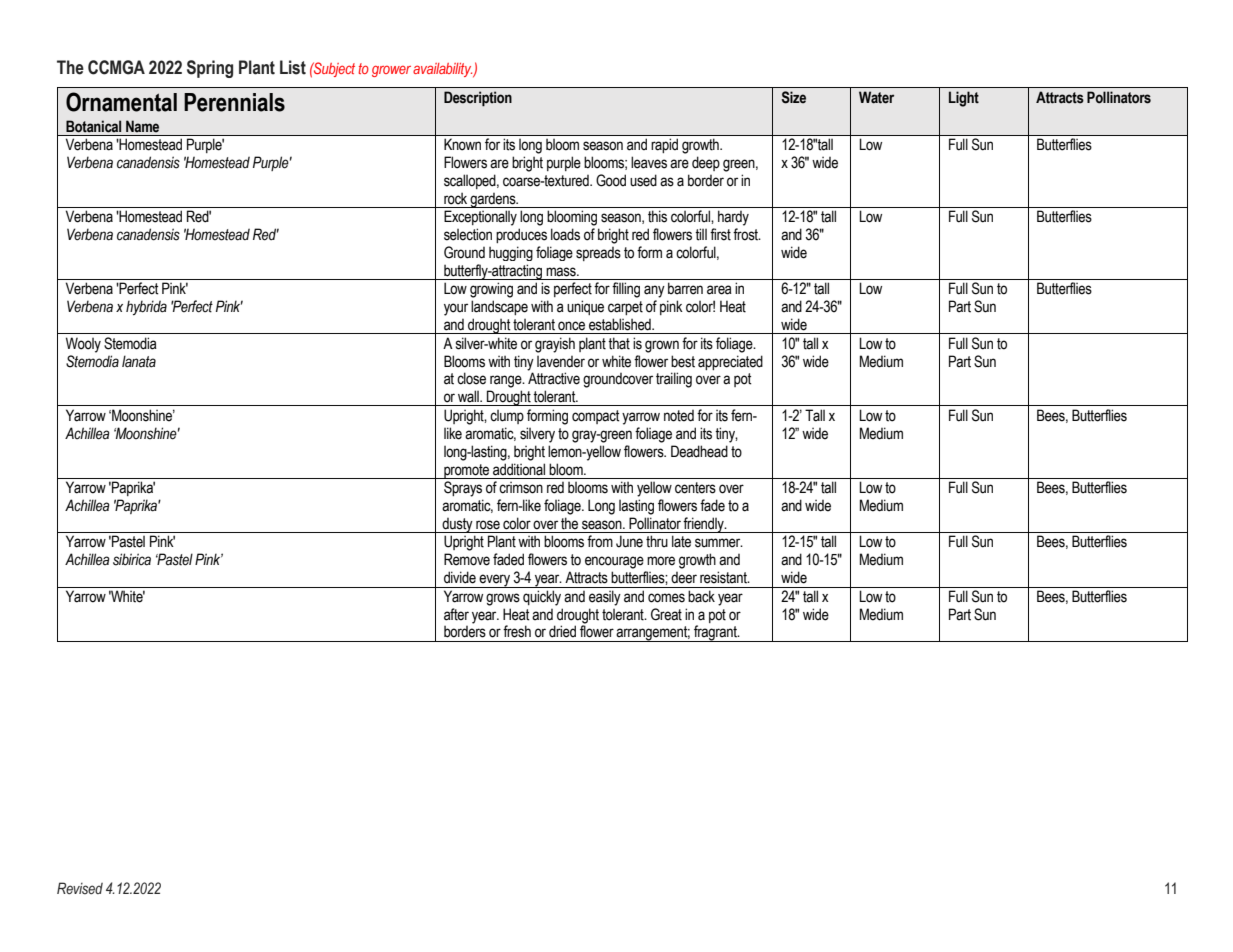 The height and width of the page is (952, 1233). I want to click on Great, so click(666, 614).
